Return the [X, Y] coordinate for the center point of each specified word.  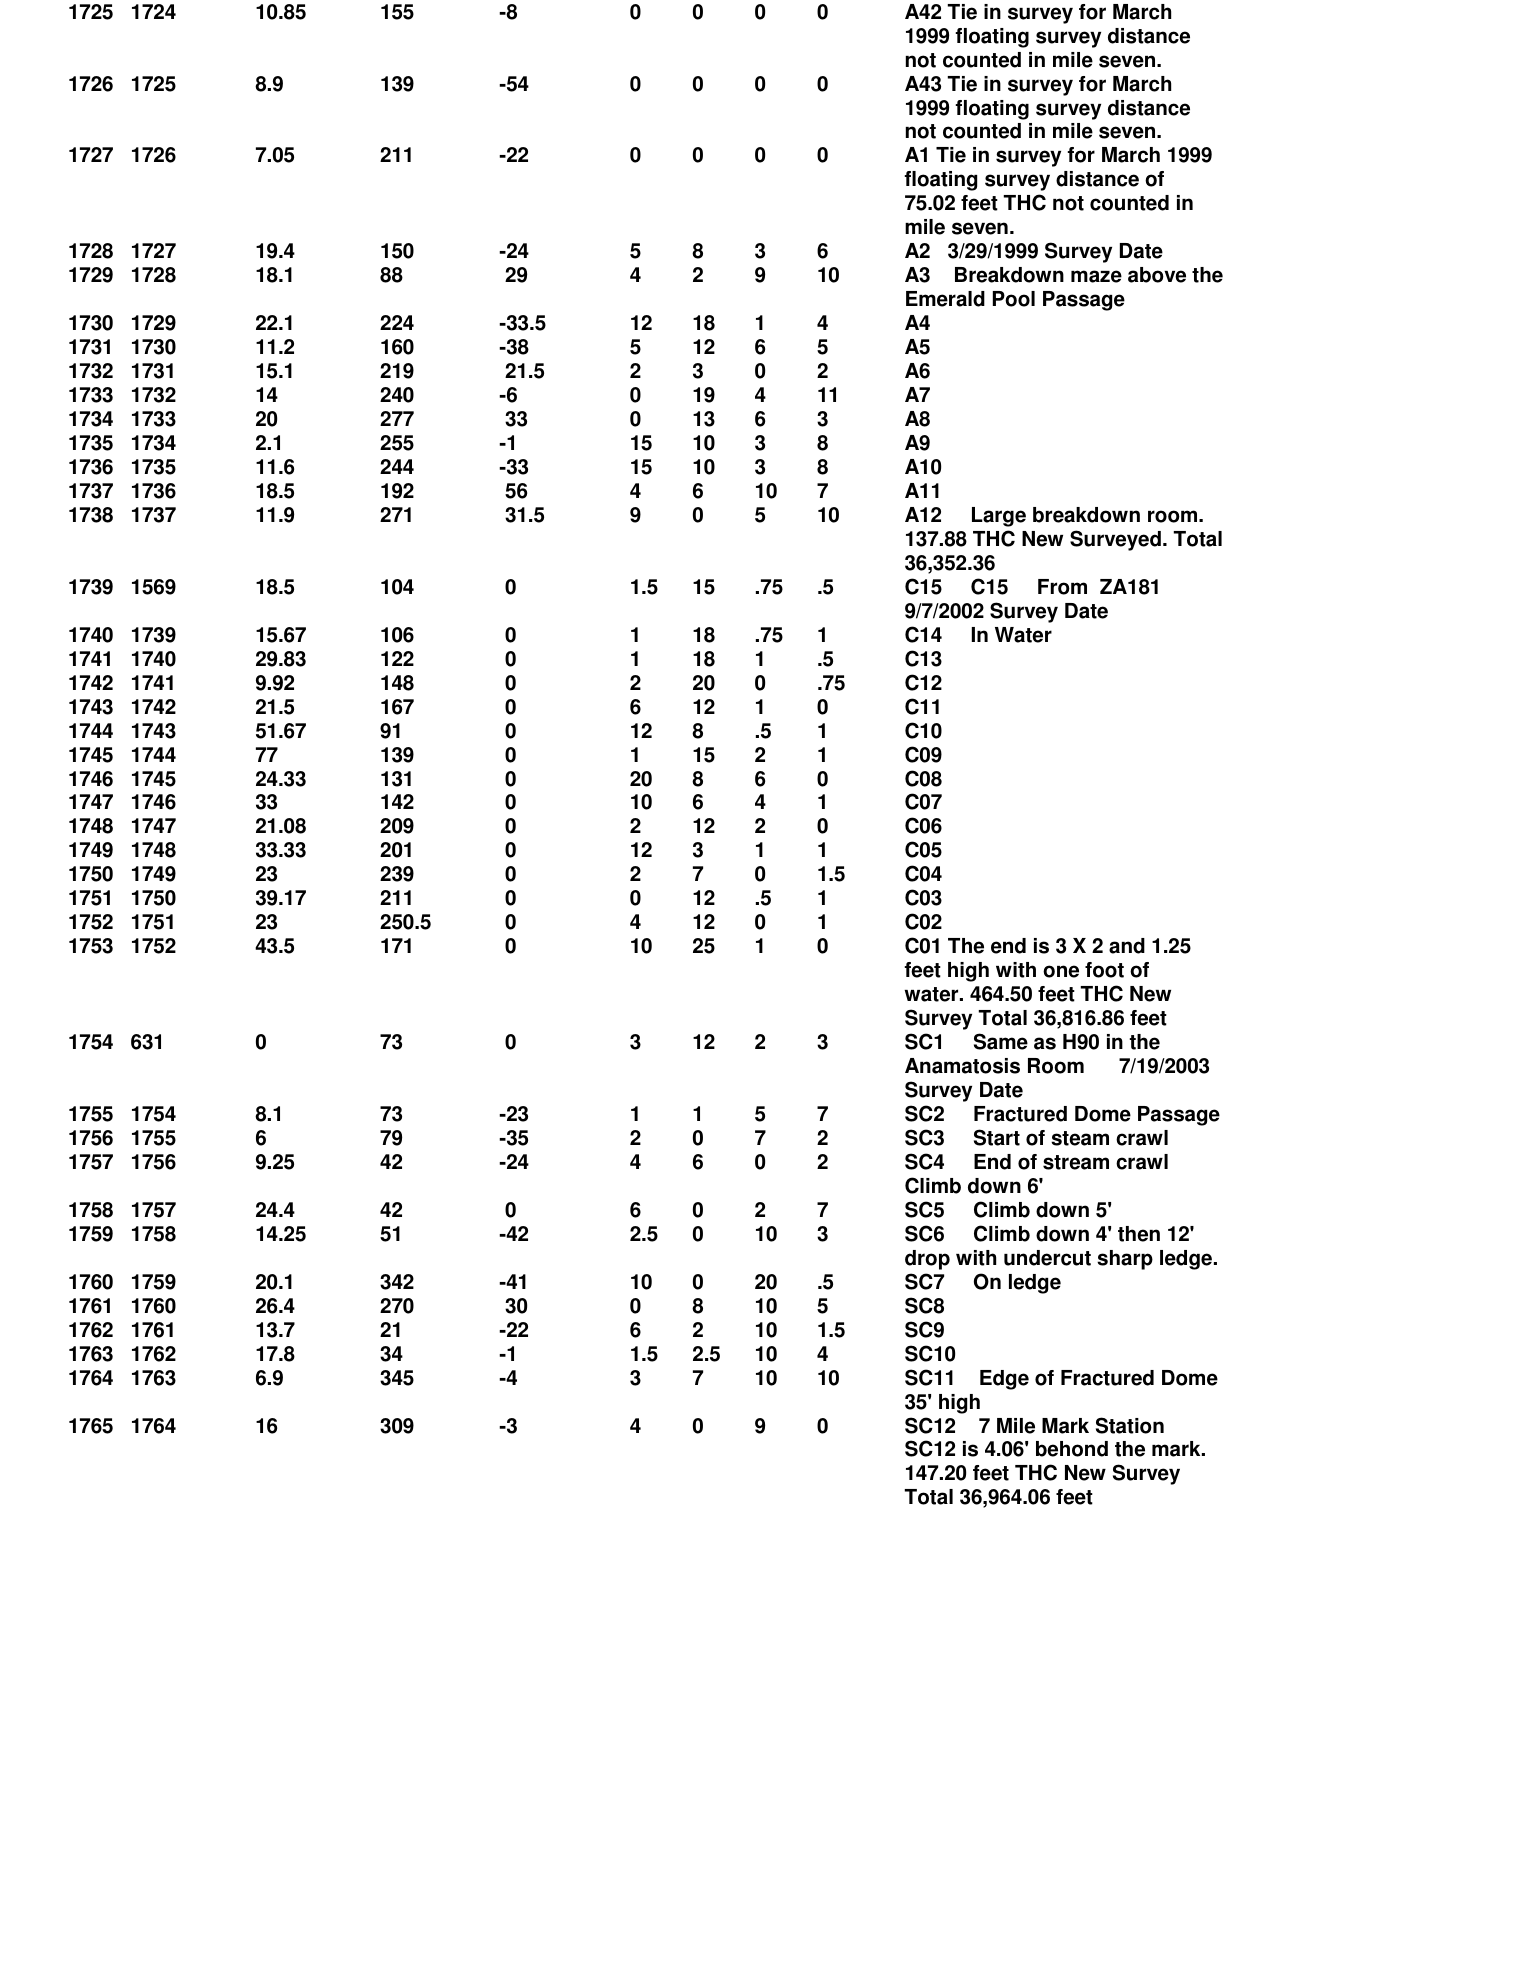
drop [927, 1260]
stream [1076, 1162]
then [1139, 1234]
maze [1096, 276]
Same [1001, 1041]
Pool [1014, 299]
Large [999, 517]
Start [997, 1137]
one [1061, 971]
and [1127, 946]
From [1062, 587]
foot [1104, 970]
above [1157, 275]
